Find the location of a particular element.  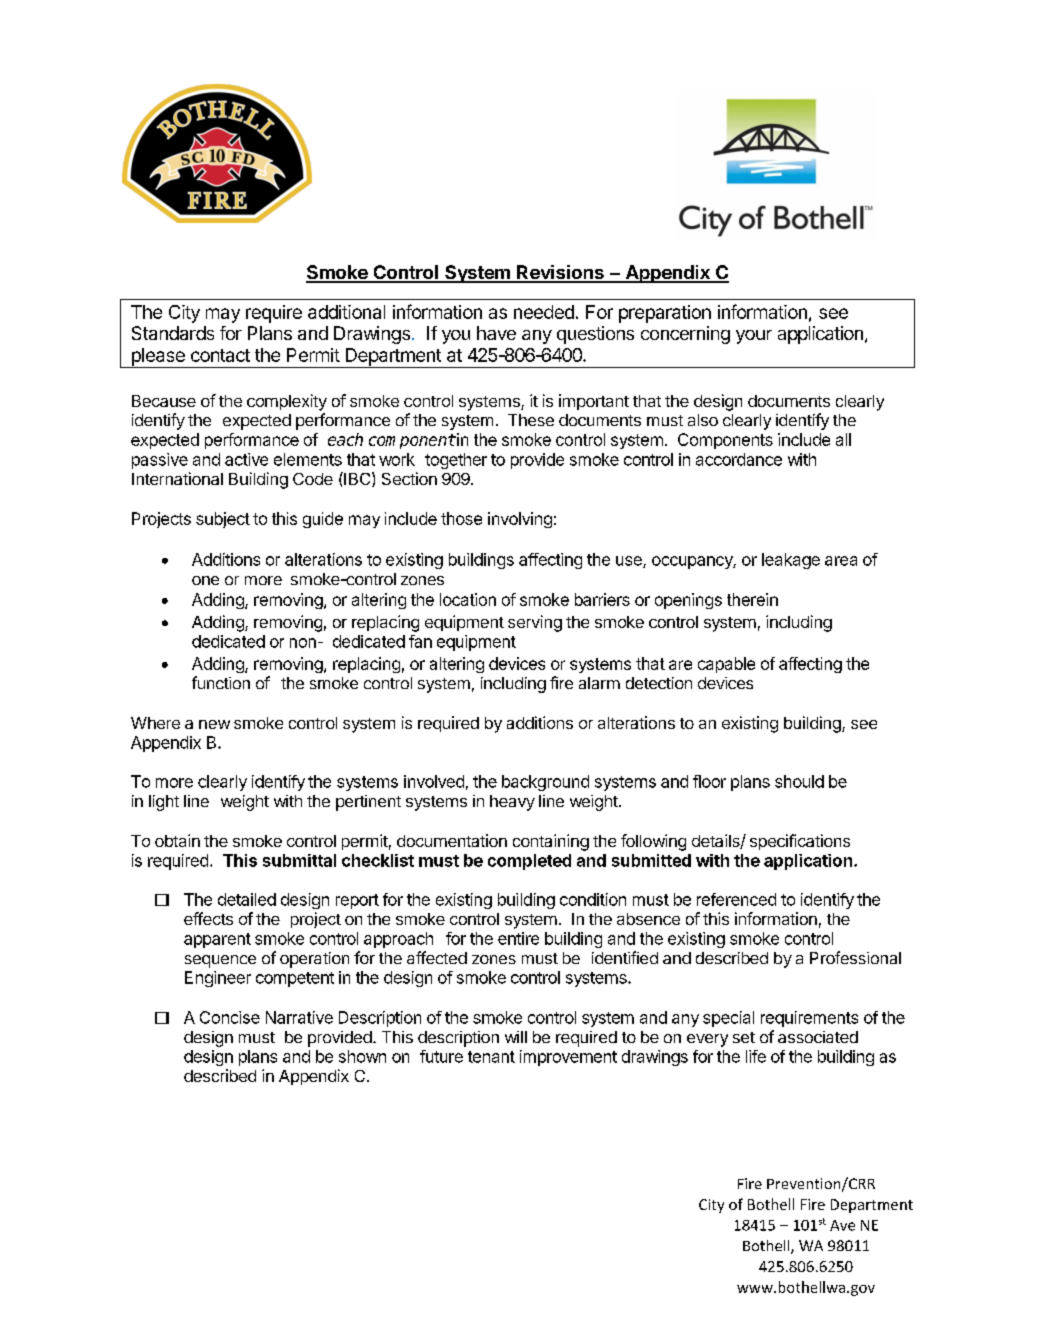

Concise is located at coordinates (230, 1017).
